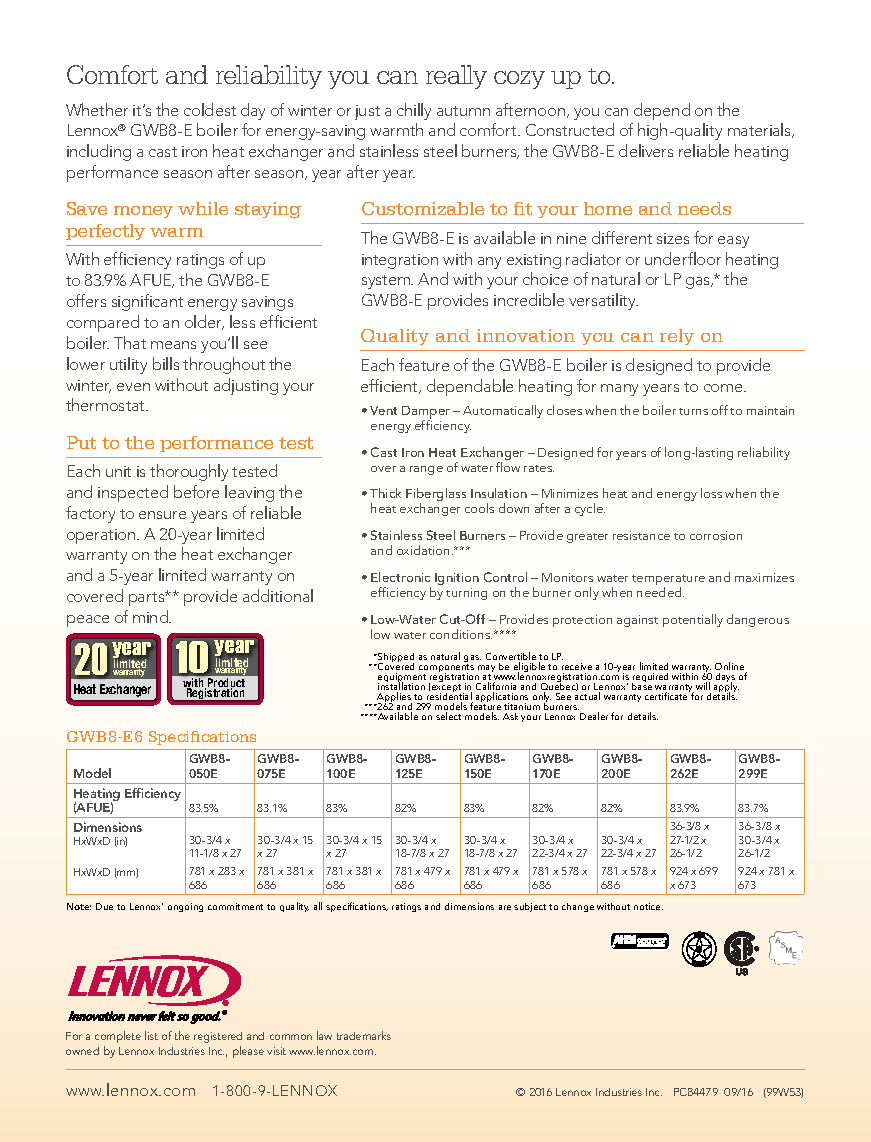 The height and width of the screenshot is (1142, 871). I want to click on chilly, so click(414, 111).
